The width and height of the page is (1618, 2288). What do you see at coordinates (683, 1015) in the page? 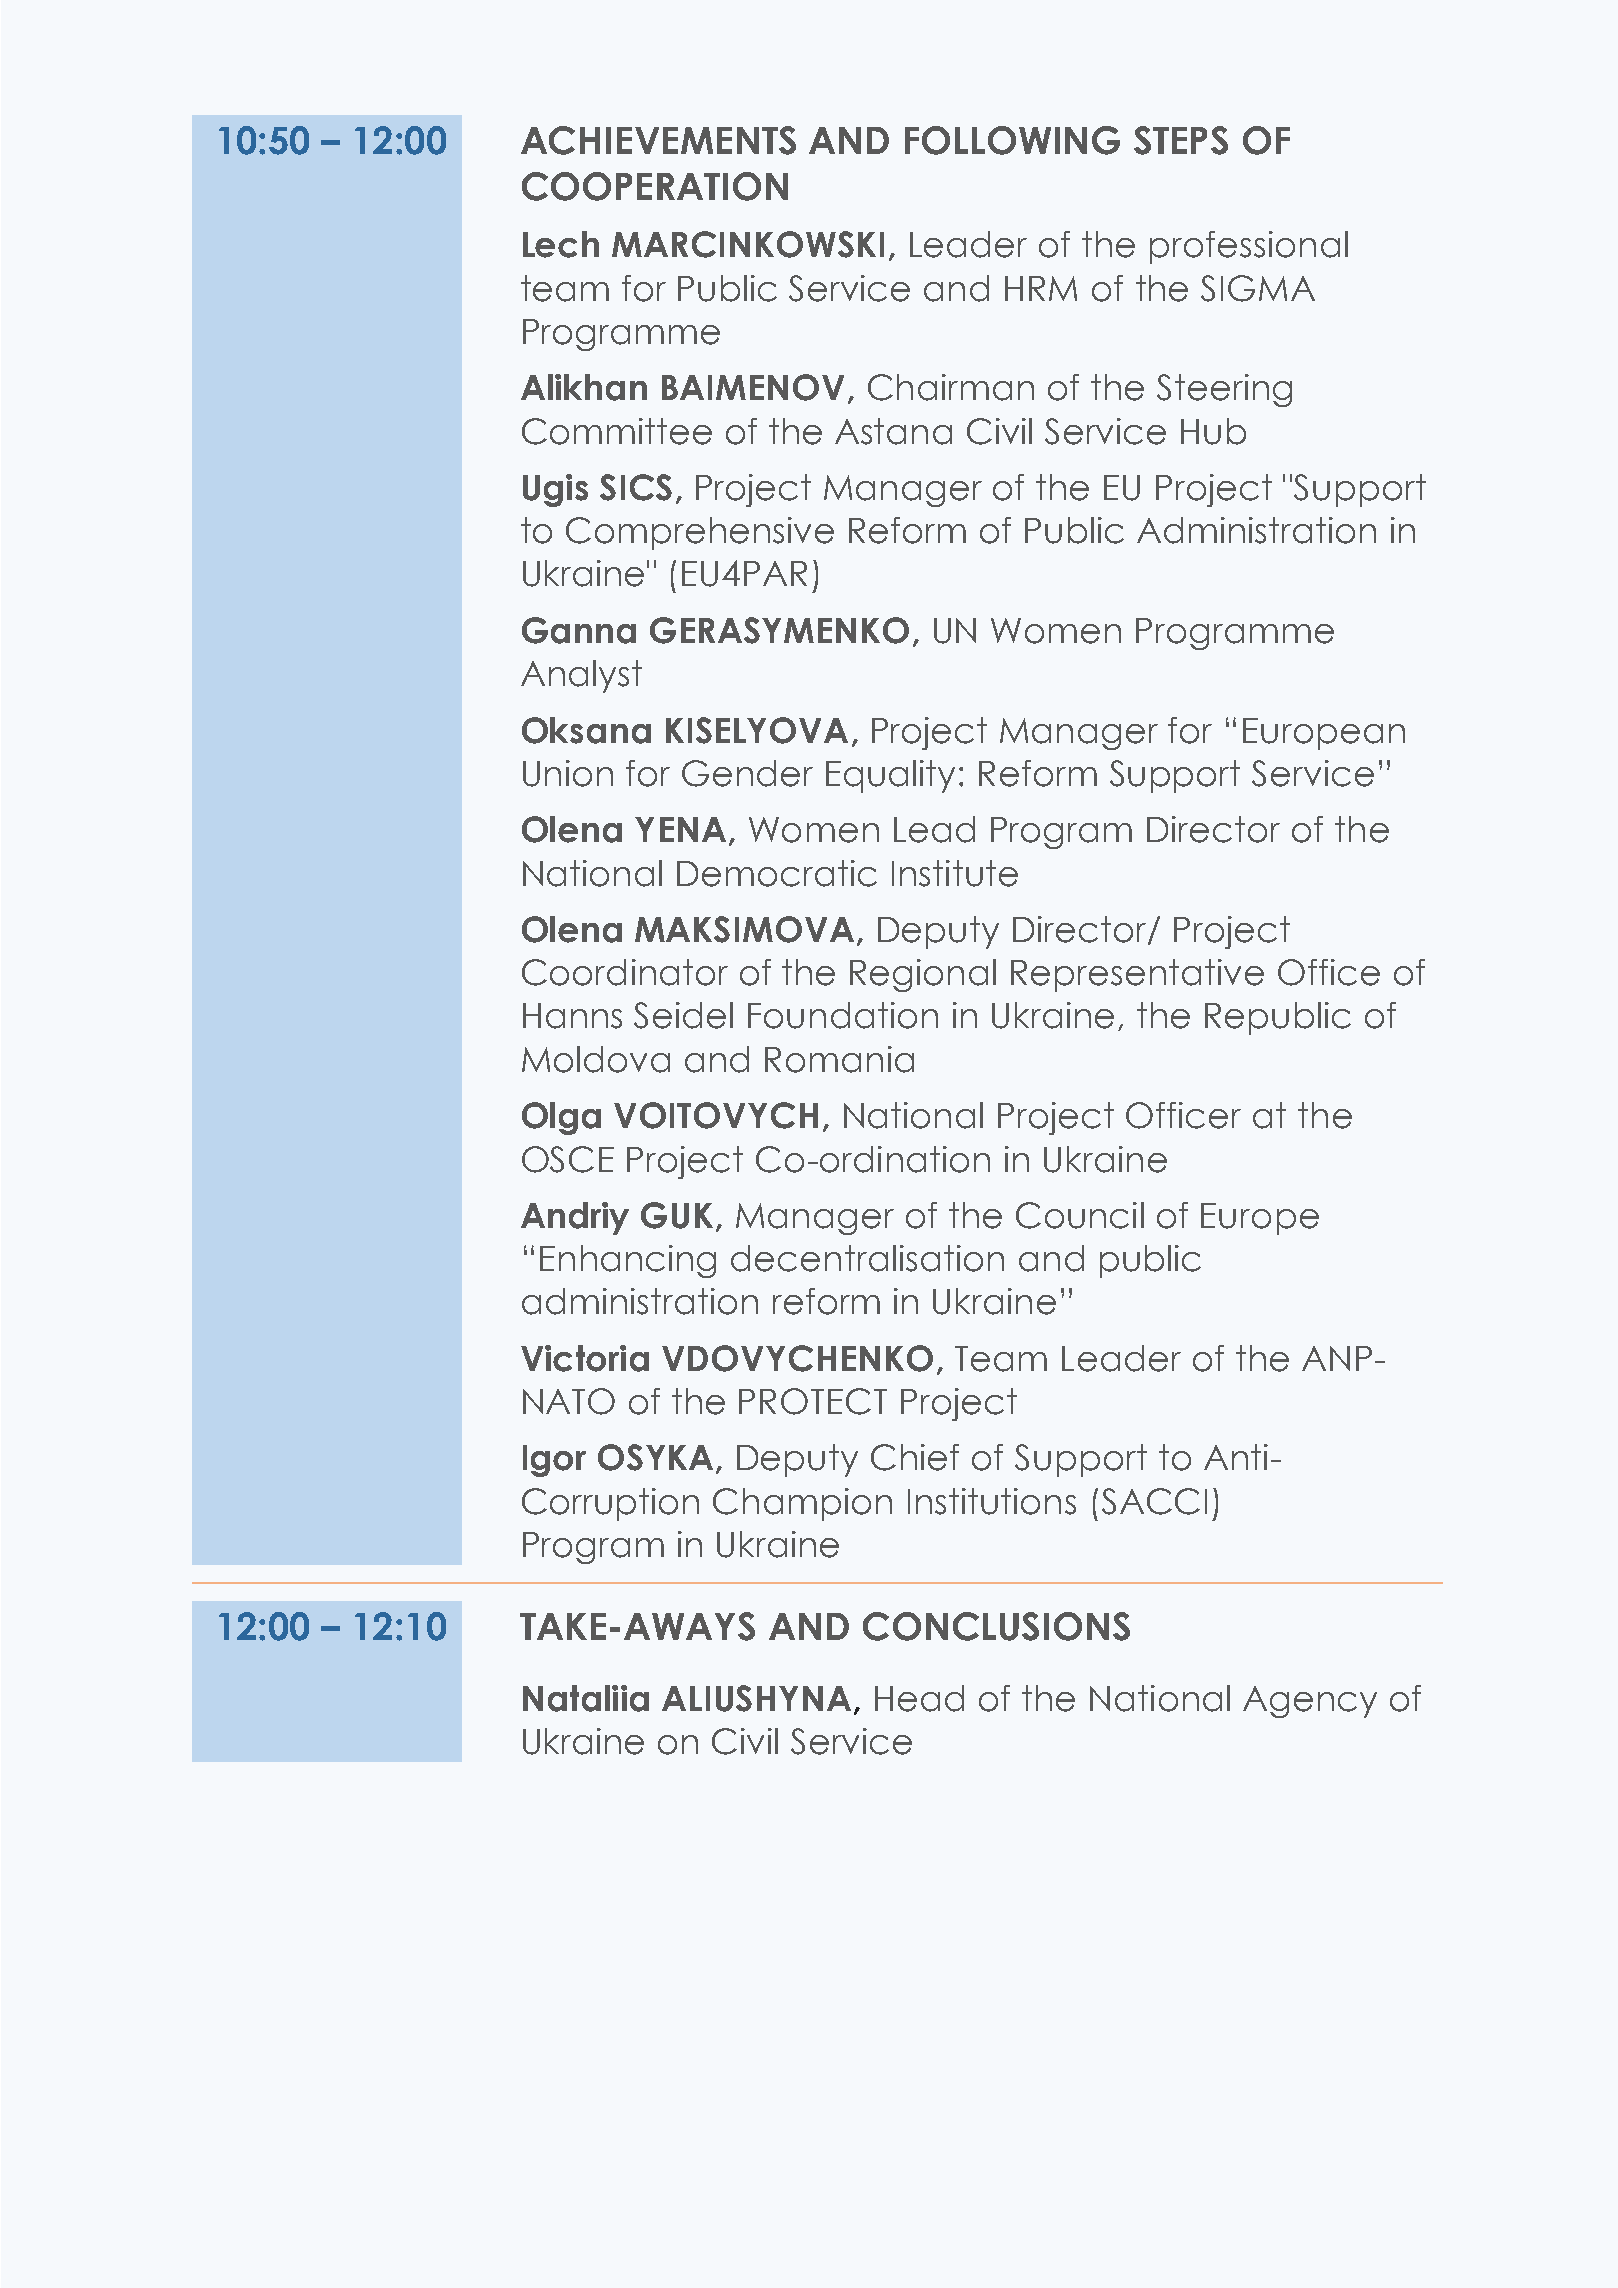
I see `Seidel` at bounding box center [683, 1015].
